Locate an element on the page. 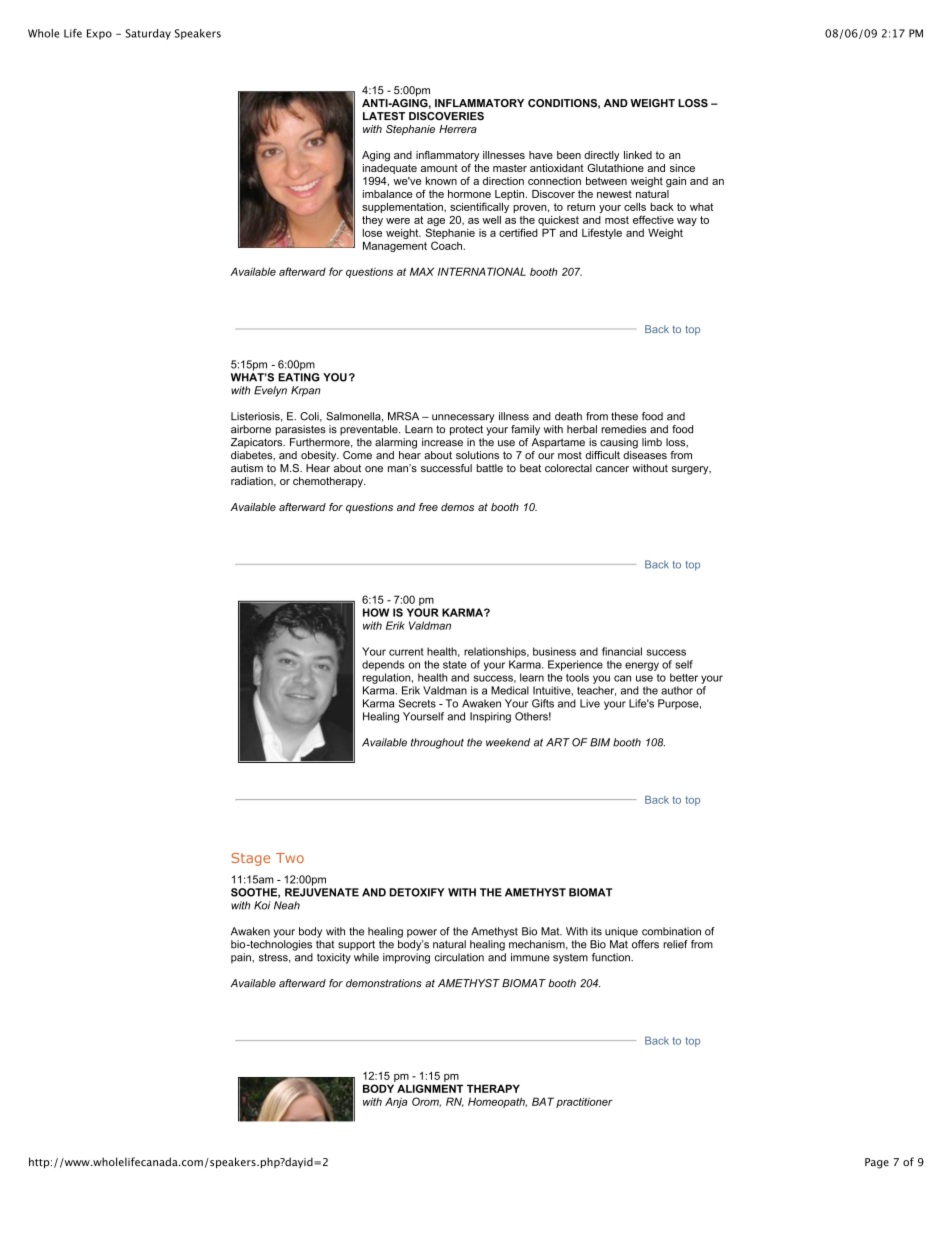  state is located at coordinates (455, 665).
